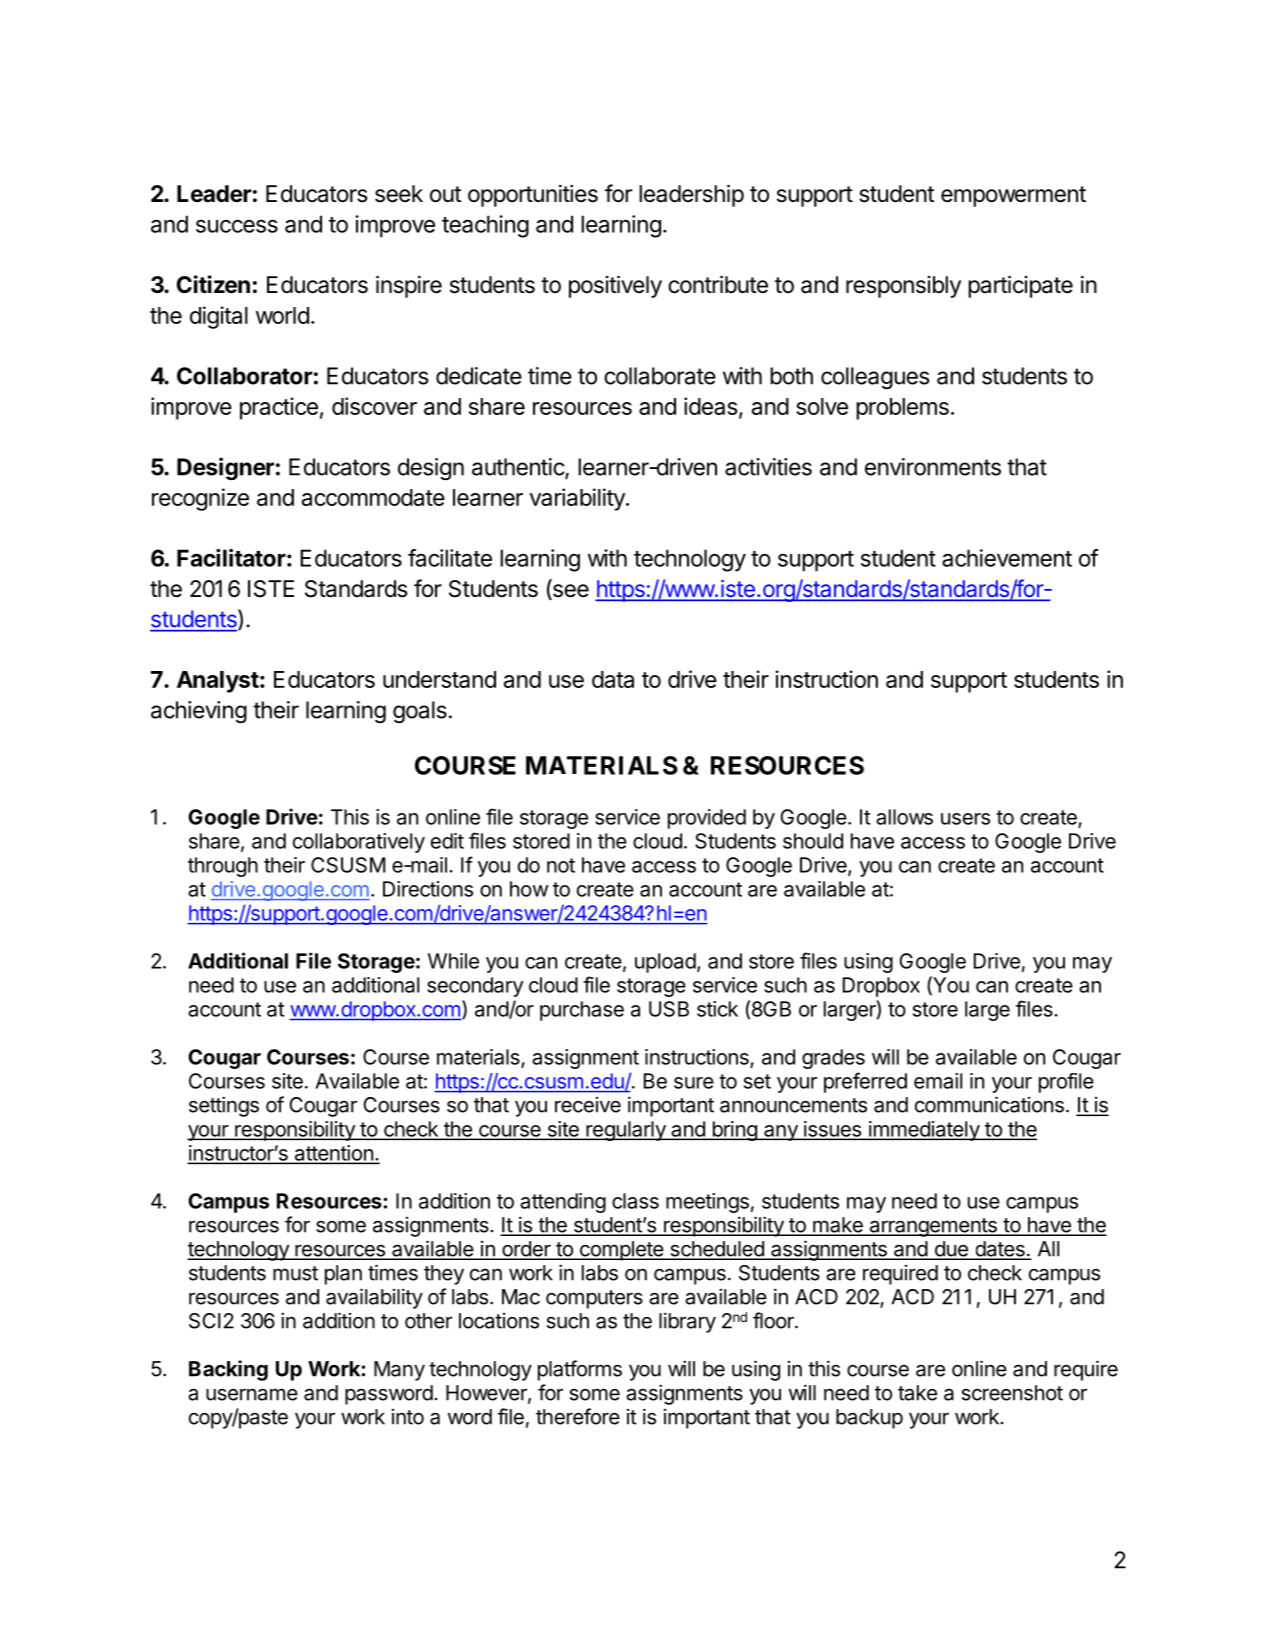 This page has width=1276, height=1652. What do you see at coordinates (218, 682) in the page?
I see `Analyst` at bounding box center [218, 682].
